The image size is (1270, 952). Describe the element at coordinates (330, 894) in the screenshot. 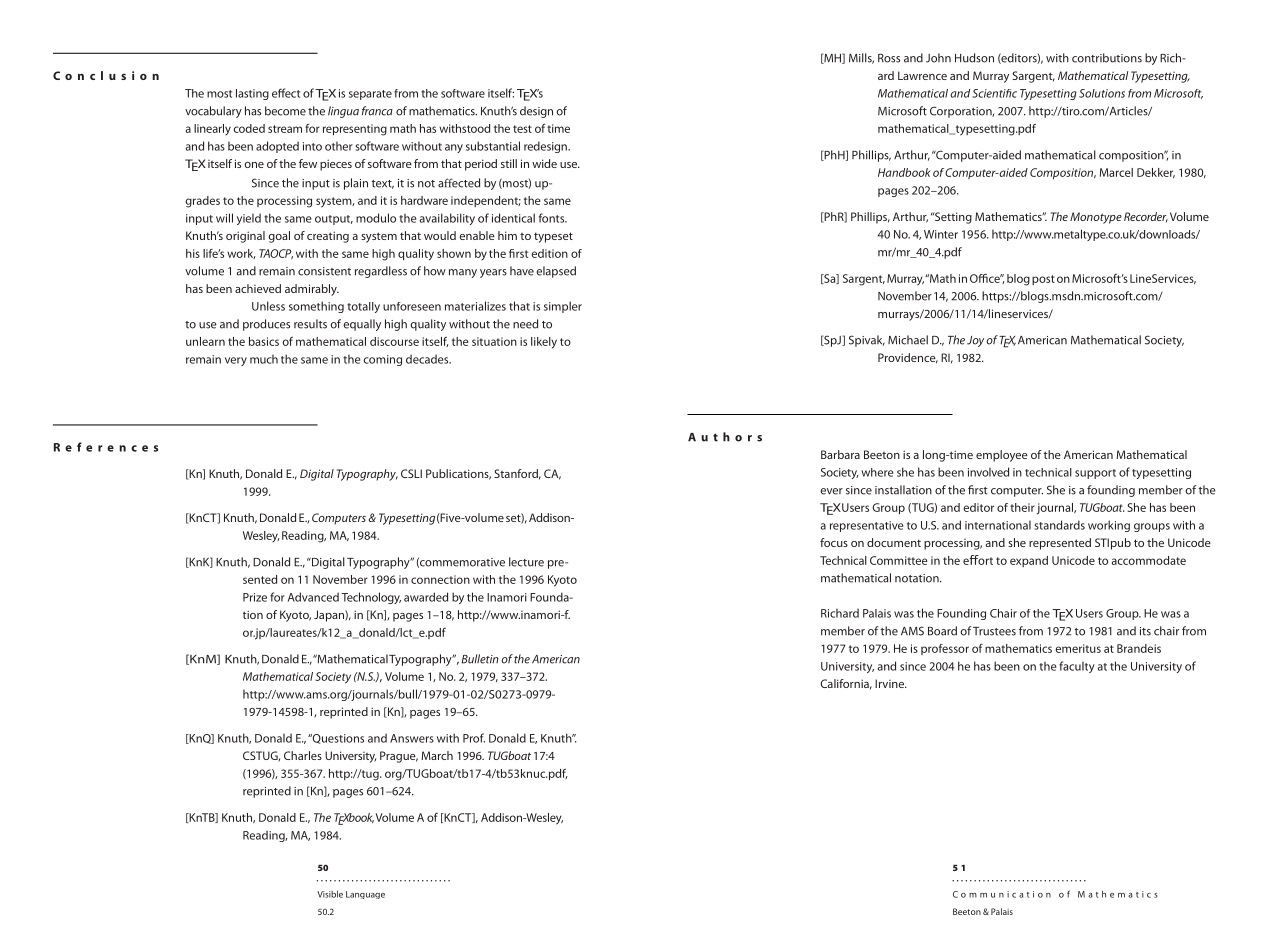

I see `Visible` at that location.
